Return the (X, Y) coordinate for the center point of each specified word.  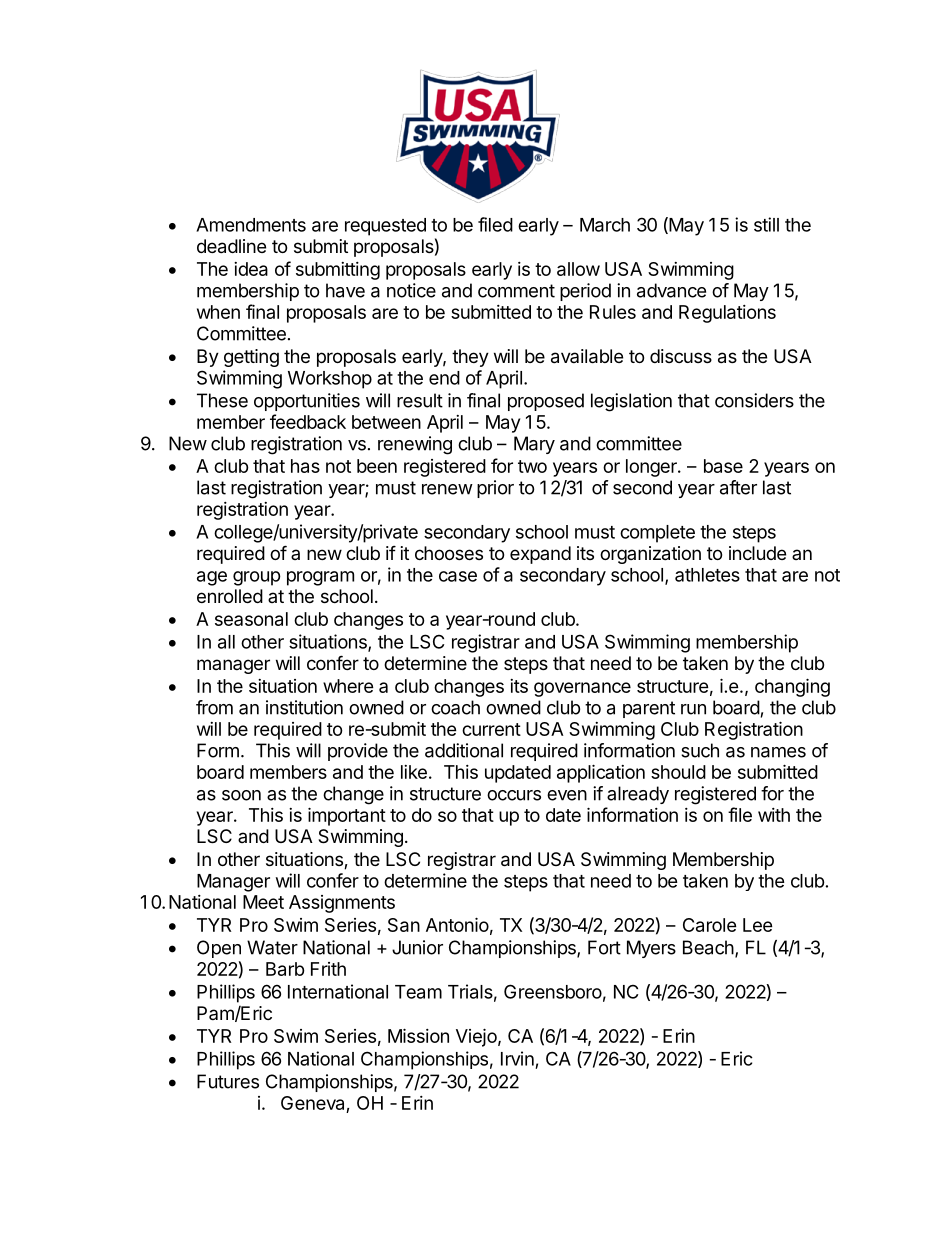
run (693, 709)
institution (304, 707)
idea (251, 269)
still (766, 224)
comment (516, 291)
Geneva (314, 1104)
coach (455, 707)
